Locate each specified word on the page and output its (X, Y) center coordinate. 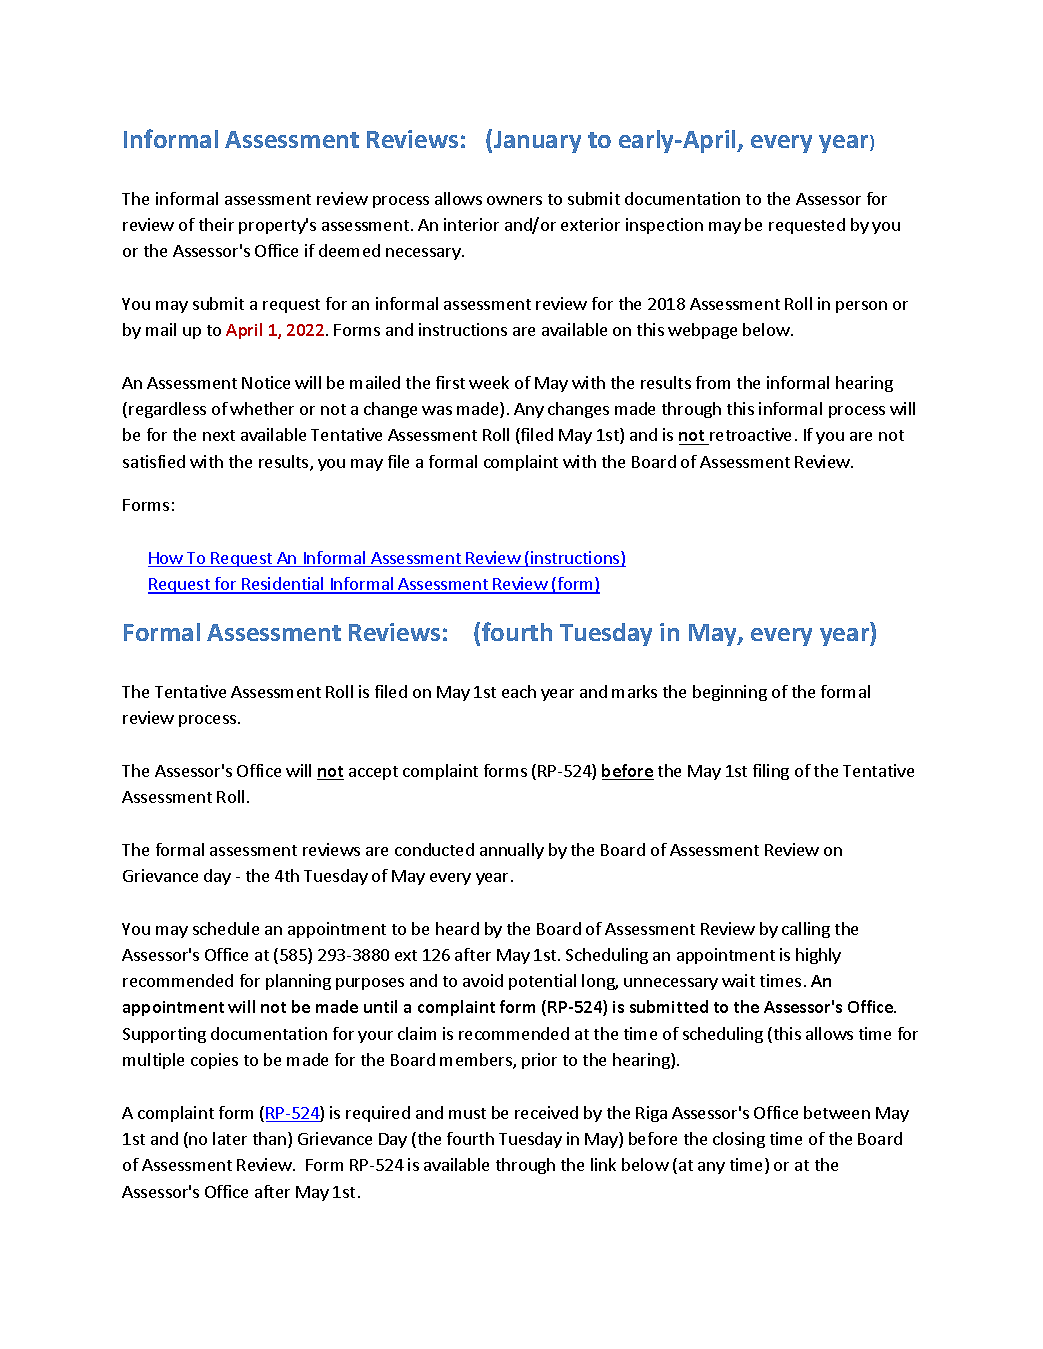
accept (373, 773)
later (230, 1138)
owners (514, 200)
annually (512, 851)
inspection (664, 226)
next (219, 435)
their (216, 224)
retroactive (750, 434)
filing (771, 772)
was (437, 410)
